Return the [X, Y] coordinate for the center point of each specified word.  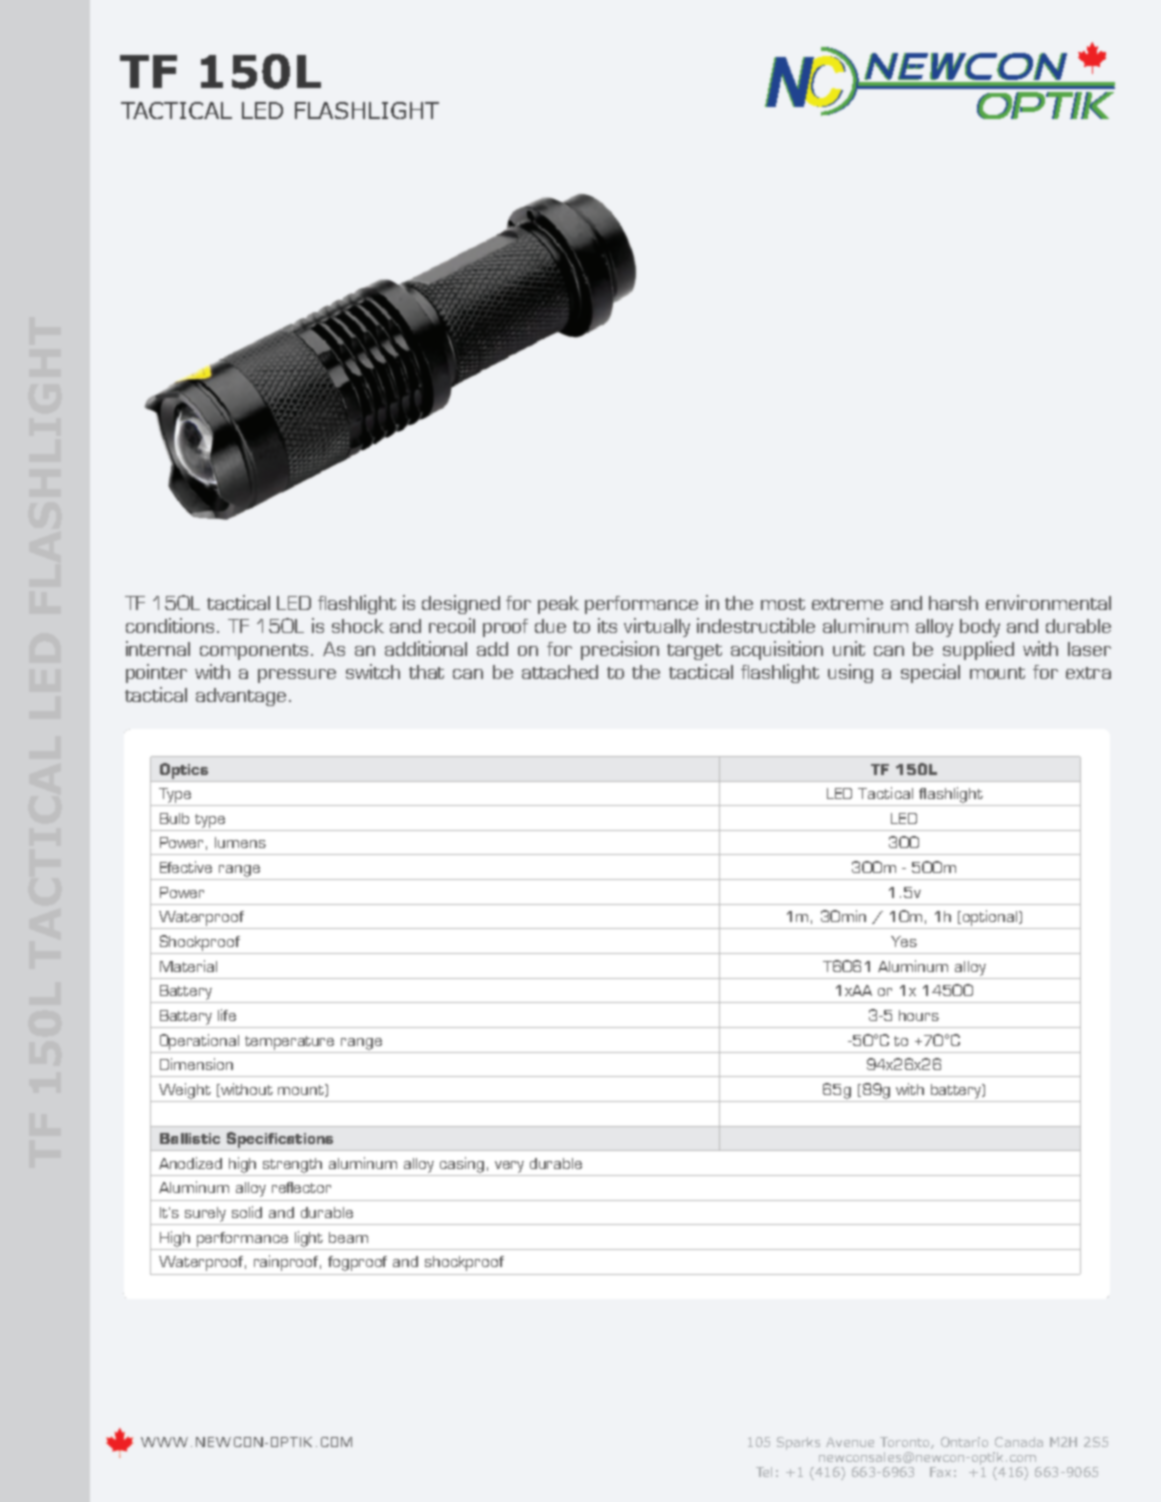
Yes [904, 941]
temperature [289, 1043]
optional [991, 918]
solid [247, 1212]
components [256, 652]
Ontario [964, 1442]
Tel [764, 1472]
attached [560, 672]
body [980, 628]
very [509, 1167]
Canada [1019, 1442]
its [607, 625]
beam [348, 1237]
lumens [240, 842]
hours [919, 1015]
